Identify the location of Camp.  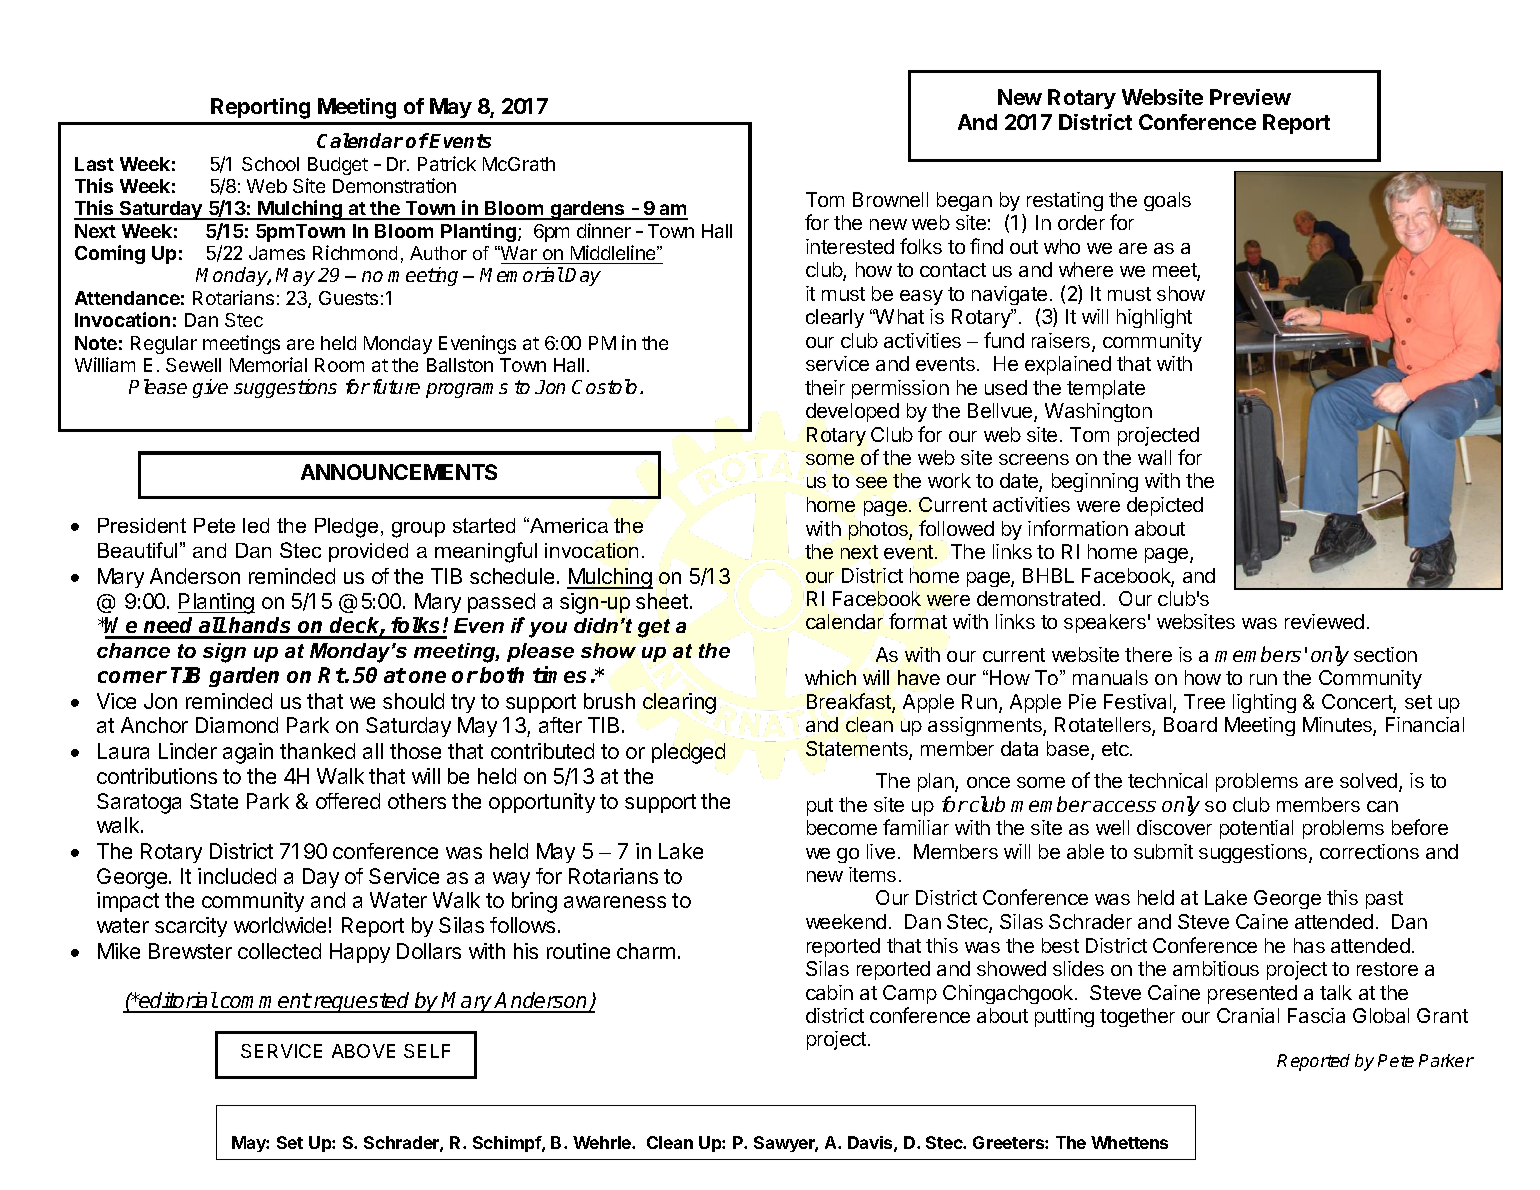
(910, 994).
